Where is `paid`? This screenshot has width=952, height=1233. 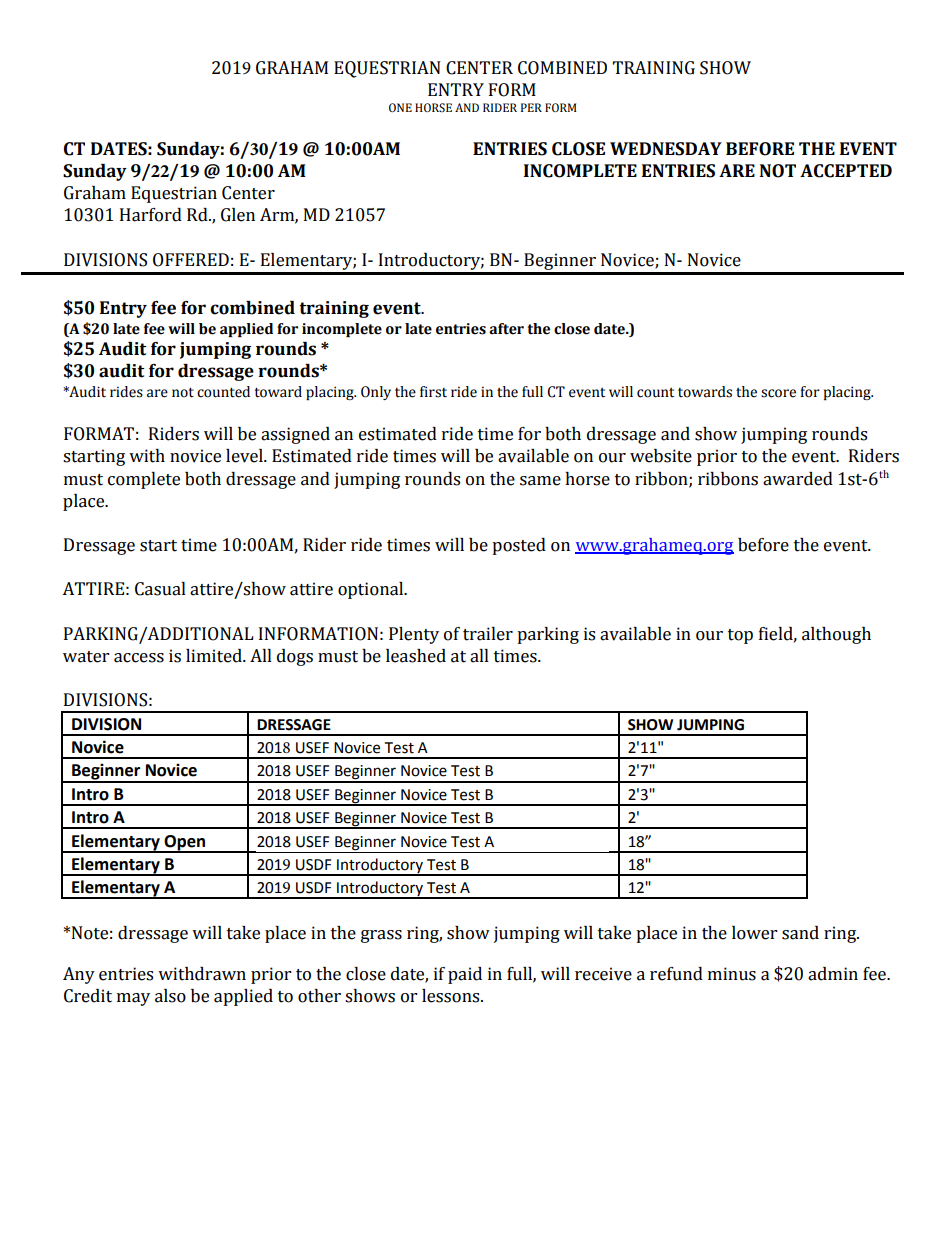
paid is located at coordinates (465, 975).
